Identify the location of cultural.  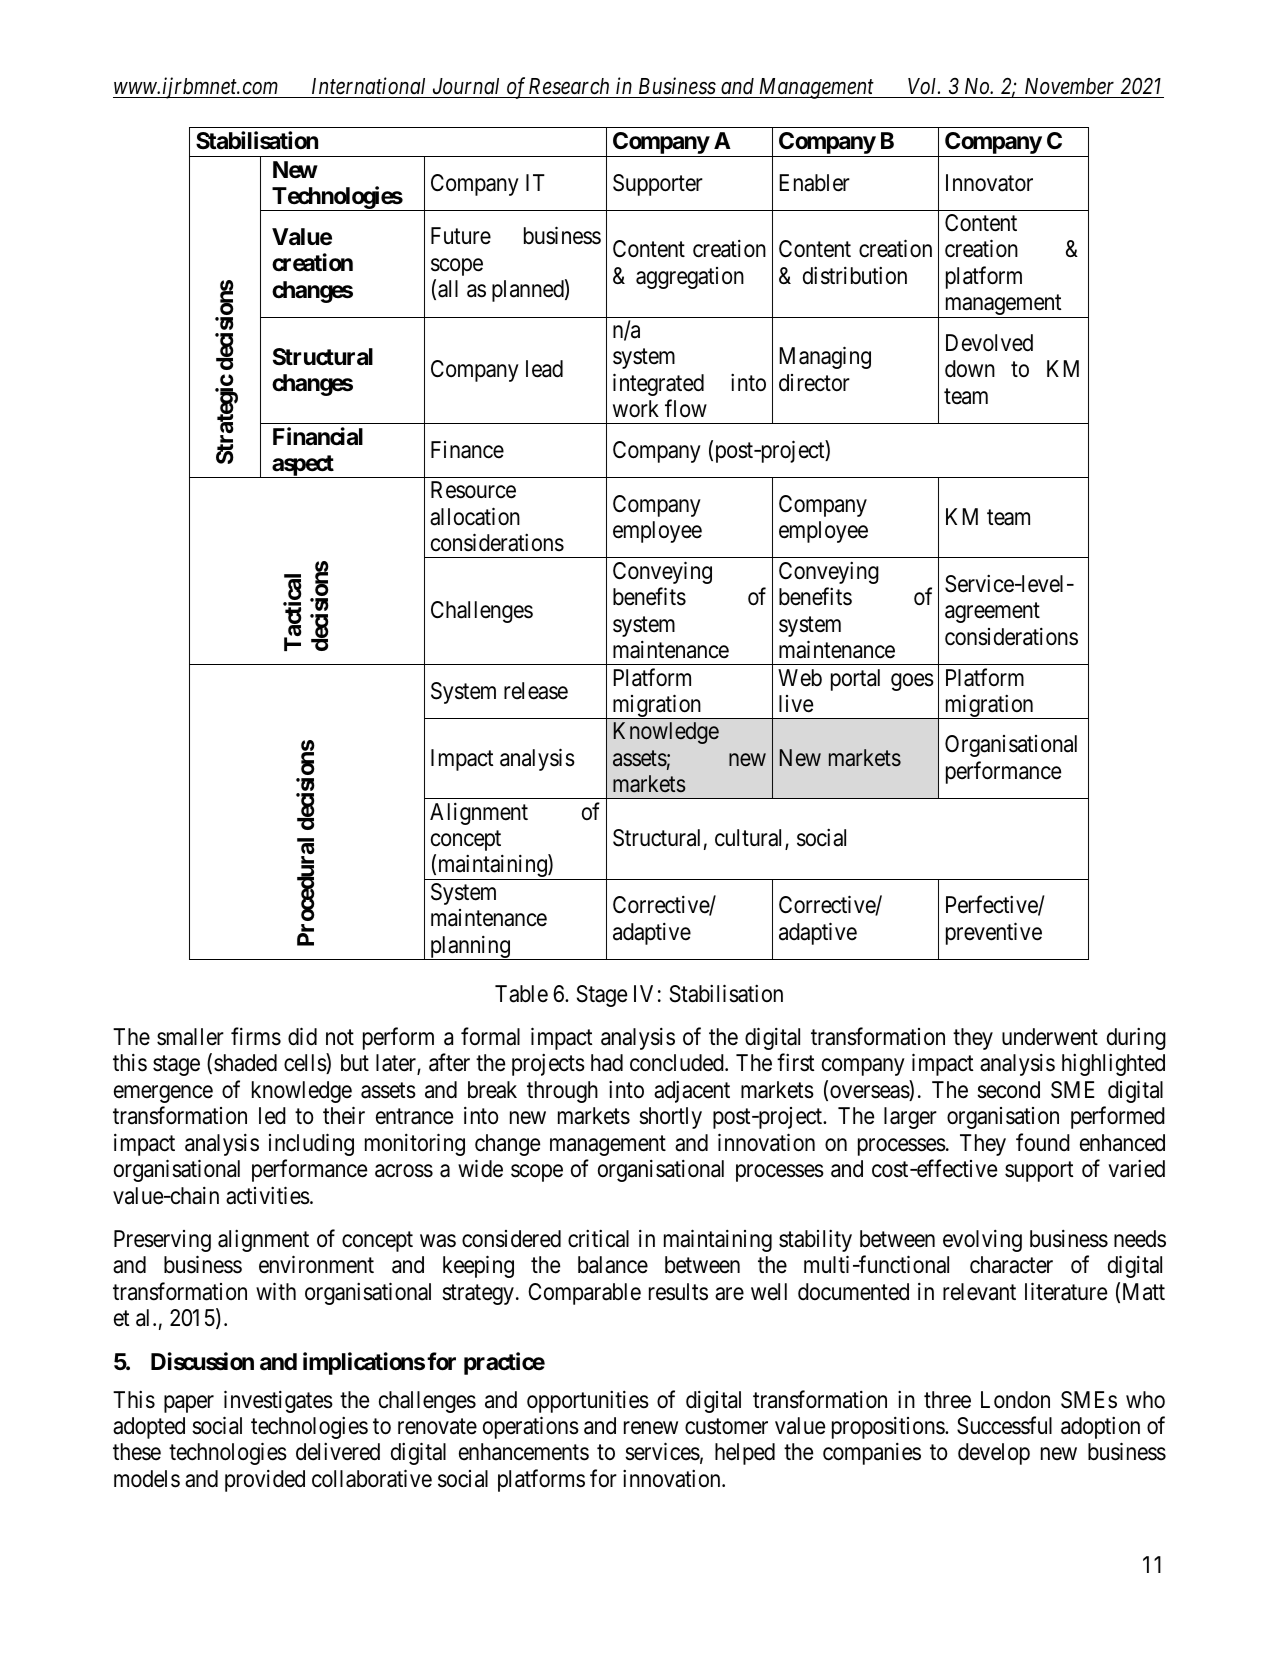
(750, 839).
